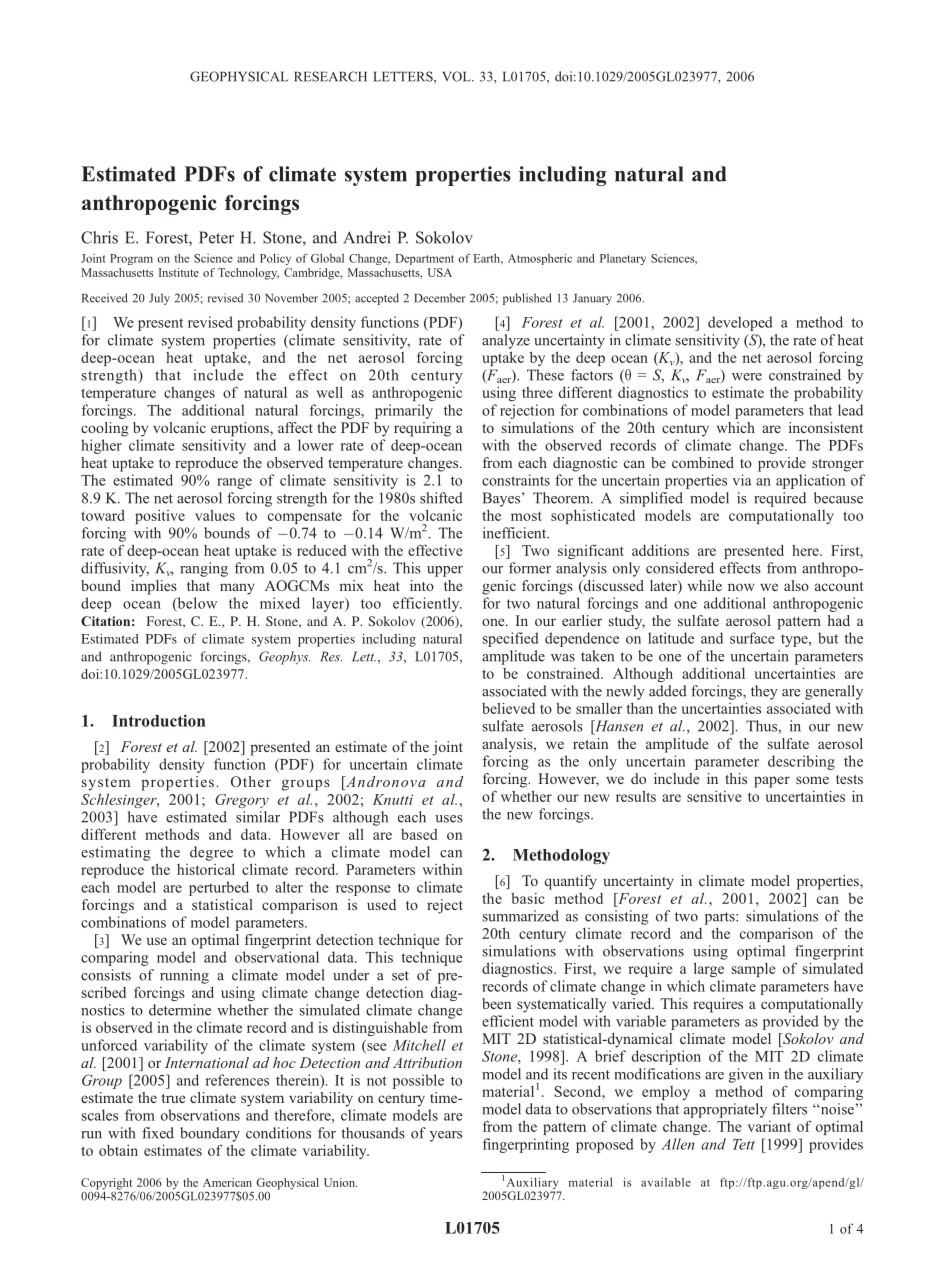 The image size is (945, 1288). What do you see at coordinates (747, 377) in the document?
I see `were` at bounding box center [747, 377].
